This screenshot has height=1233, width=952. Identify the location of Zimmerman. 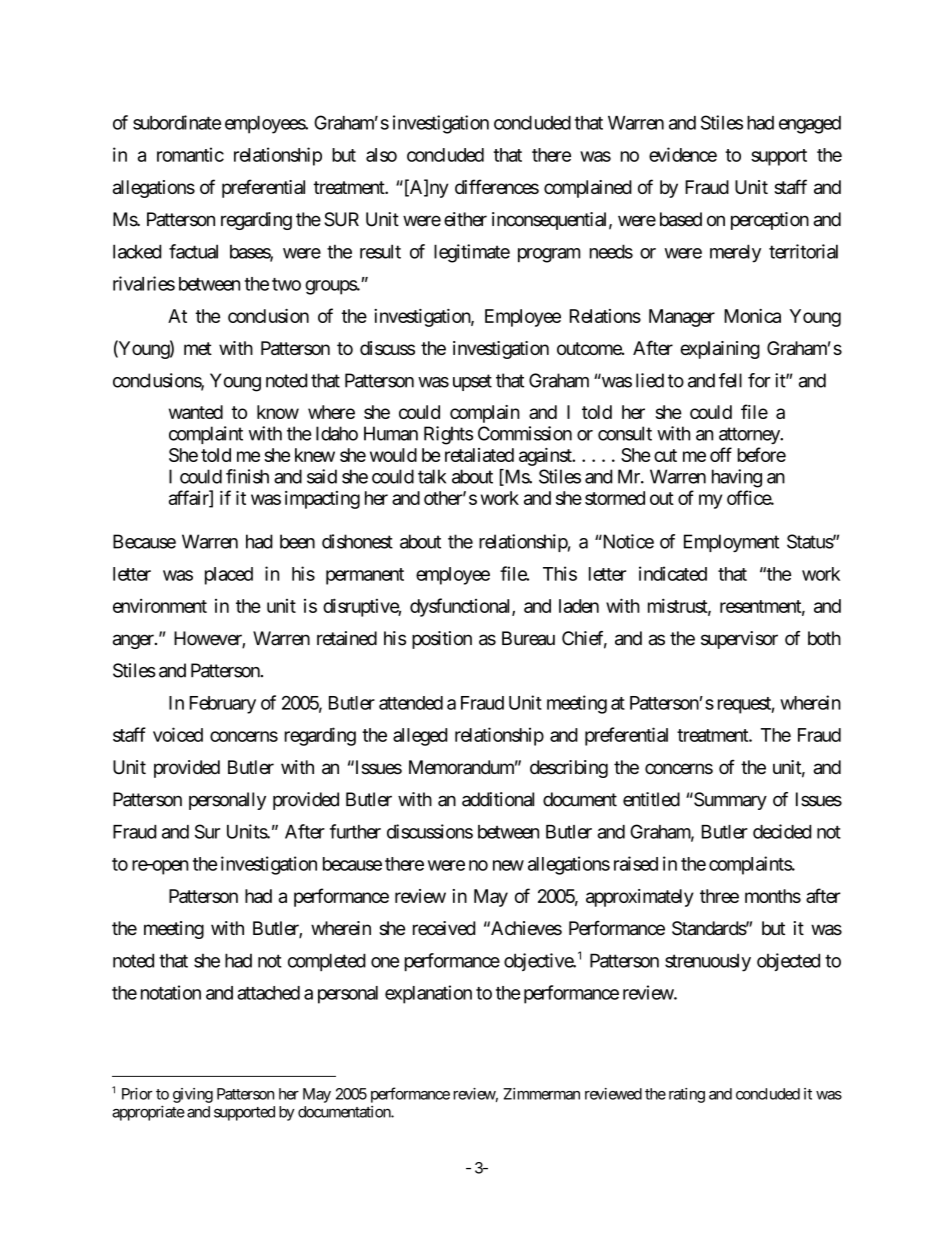
(541, 1094).
